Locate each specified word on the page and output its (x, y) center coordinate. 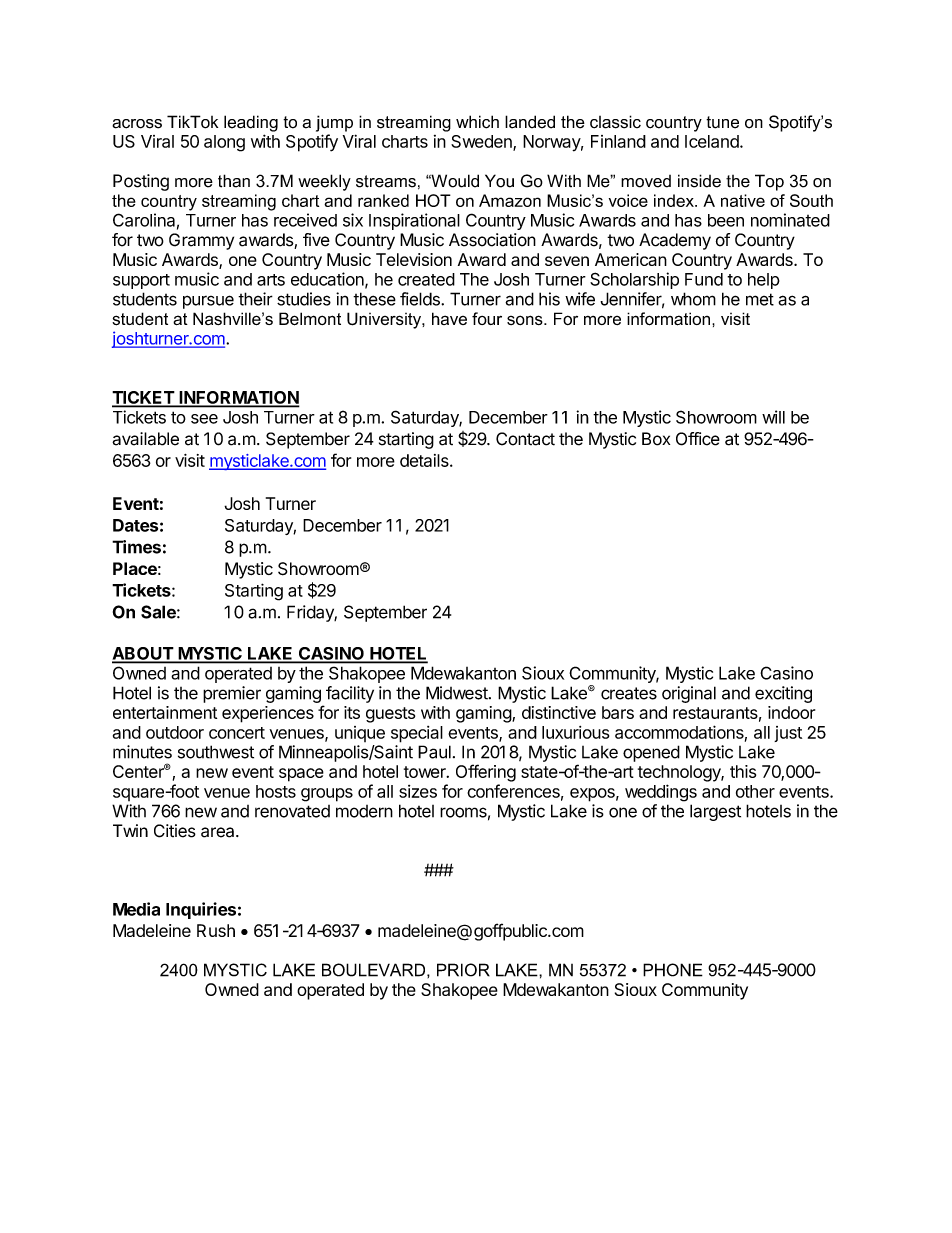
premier (232, 694)
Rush (216, 930)
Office (698, 439)
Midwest (457, 693)
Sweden (482, 142)
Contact (525, 439)
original (689, 694)
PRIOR (463, 970)
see (204, 419)
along (224, 143)
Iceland (713, 141)
